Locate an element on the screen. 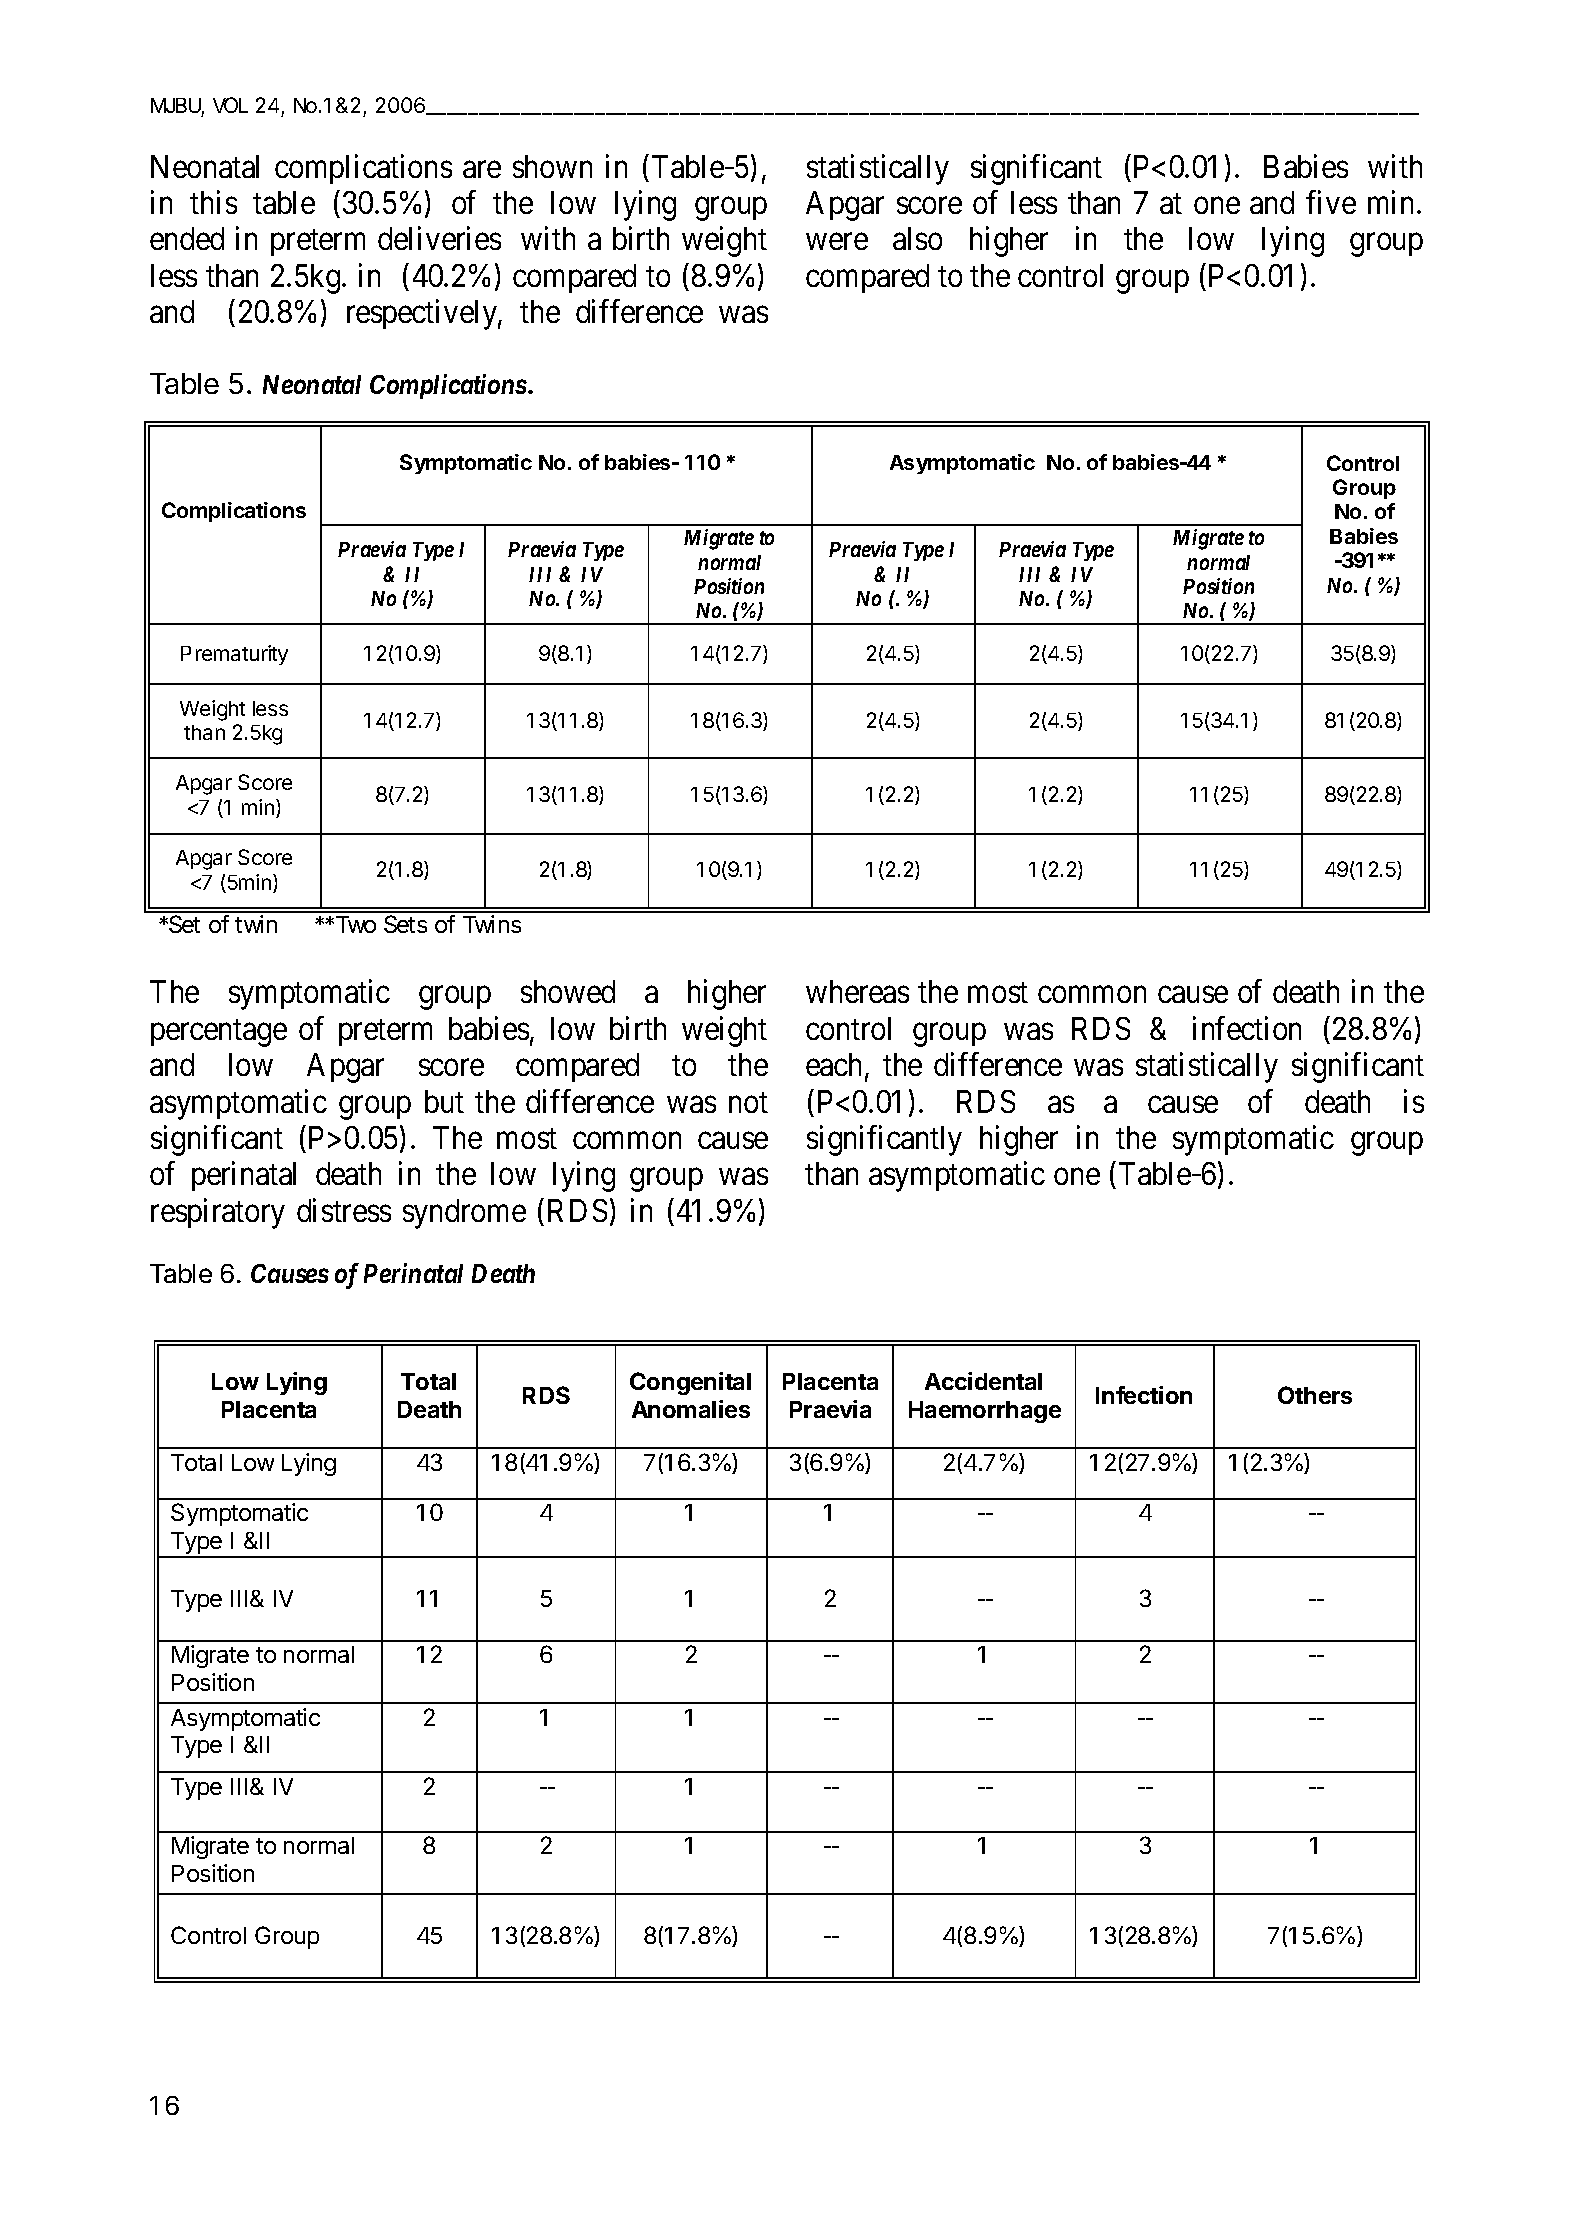  whereas is located at coordinates (857, 991).
